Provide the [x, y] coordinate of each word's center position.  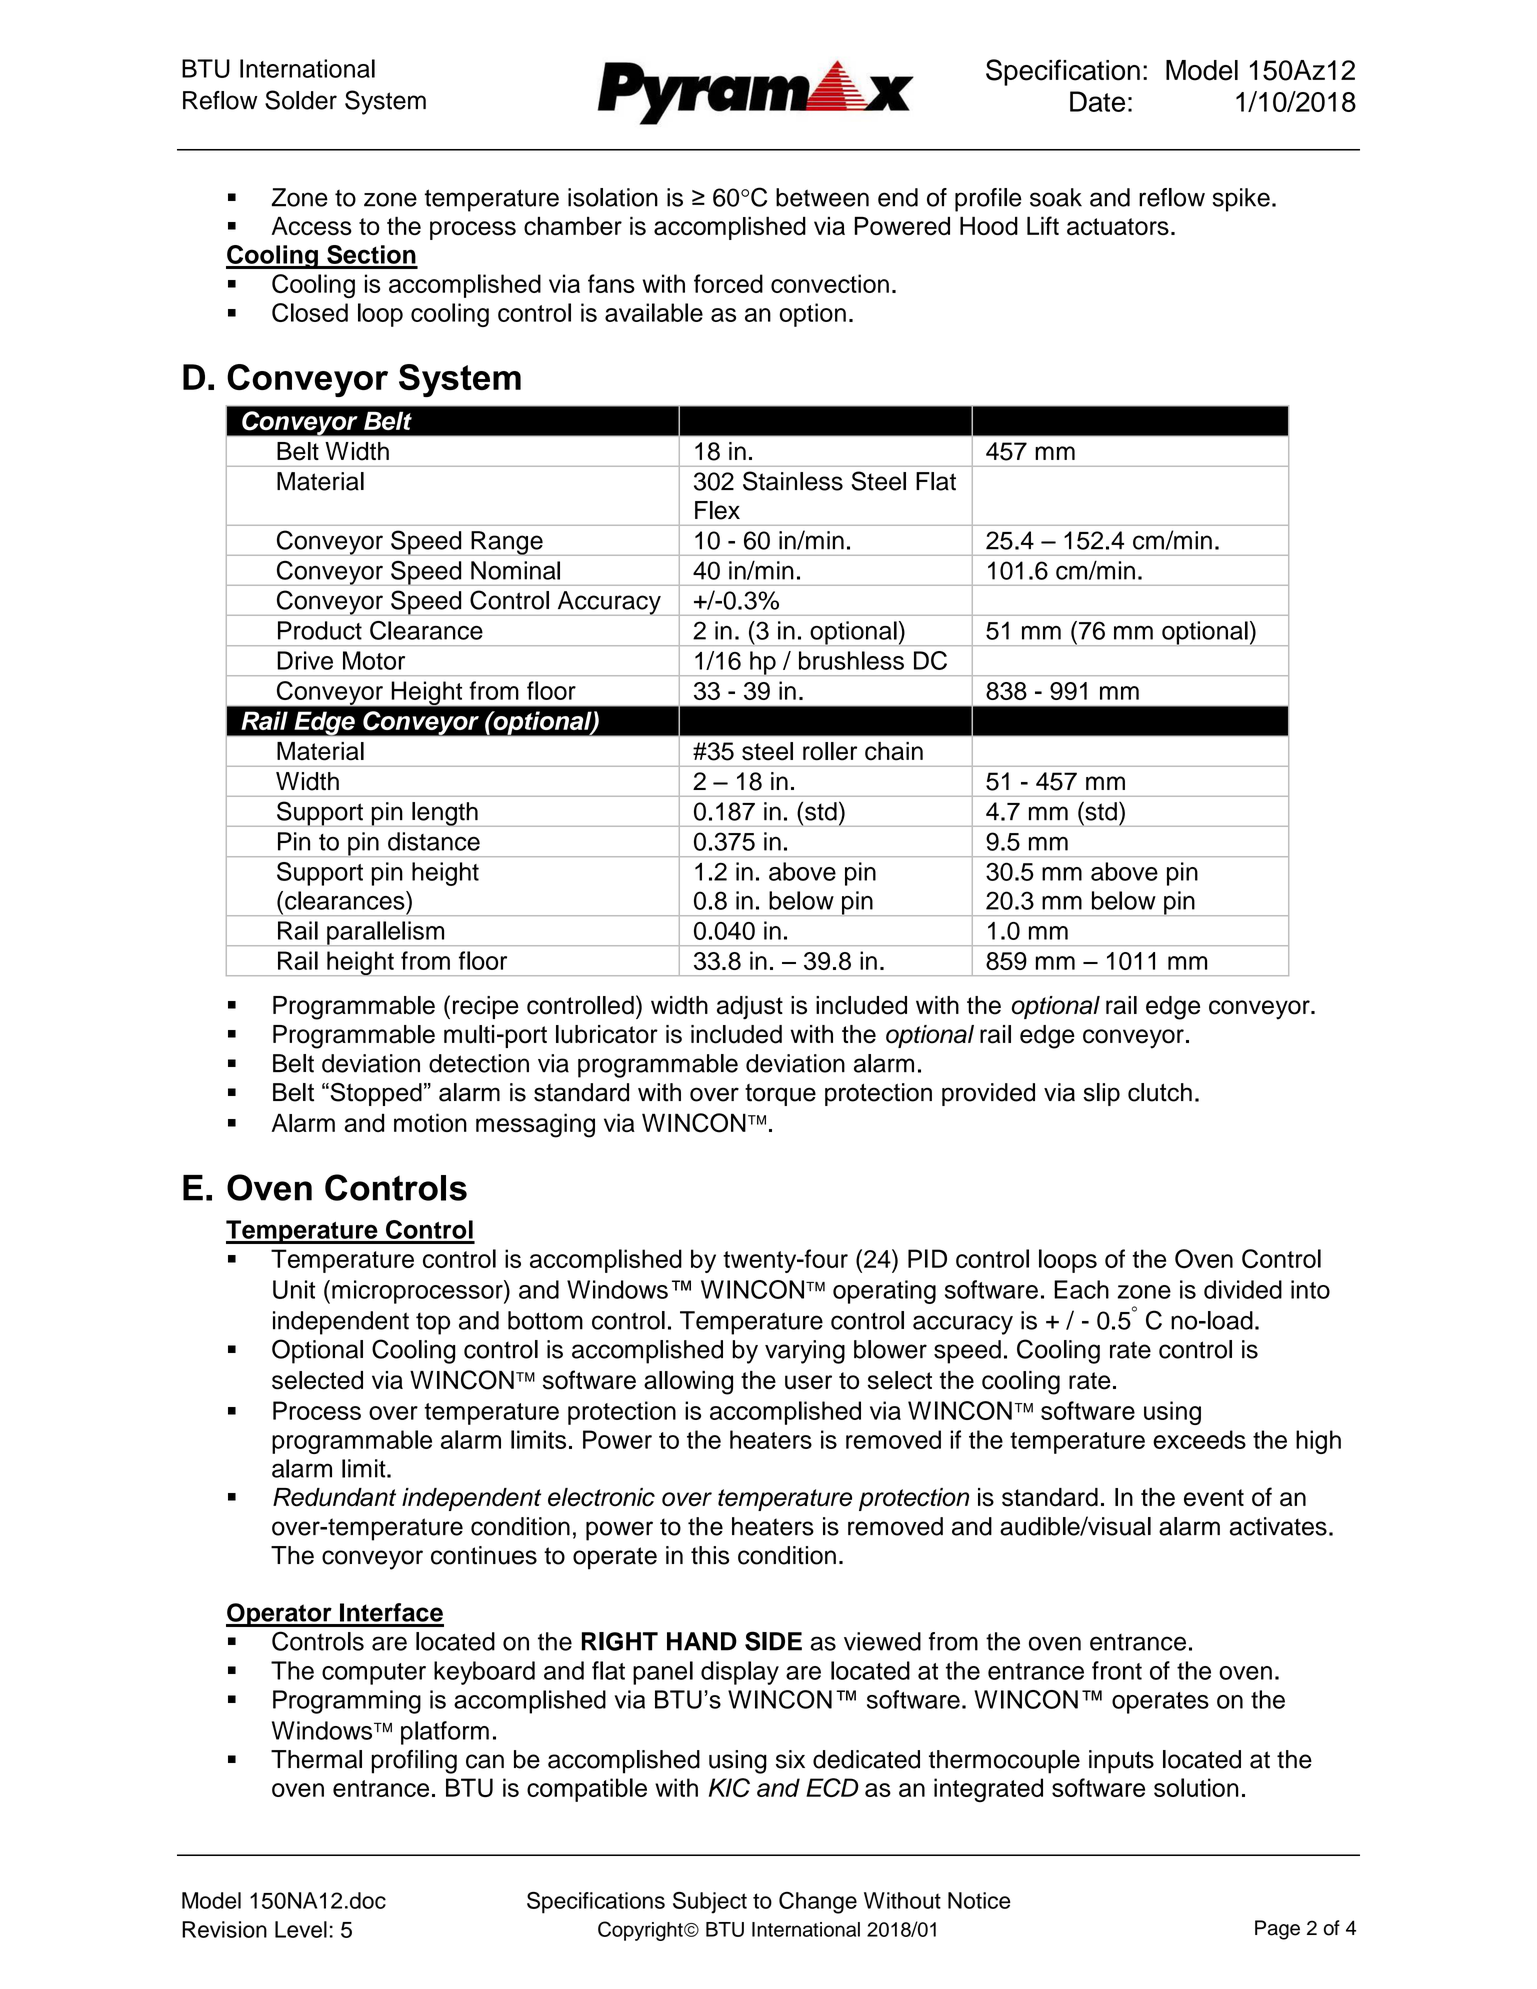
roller [830, 751]
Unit [294, 1289]
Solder [301, 100]
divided [1243, 1289]
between [822, 197]
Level [301, 1929]
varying [805, 1352]
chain [894, 751]
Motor [374, 660]
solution [1196, 1787]
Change [818, 1903]
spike [1241, 200]
